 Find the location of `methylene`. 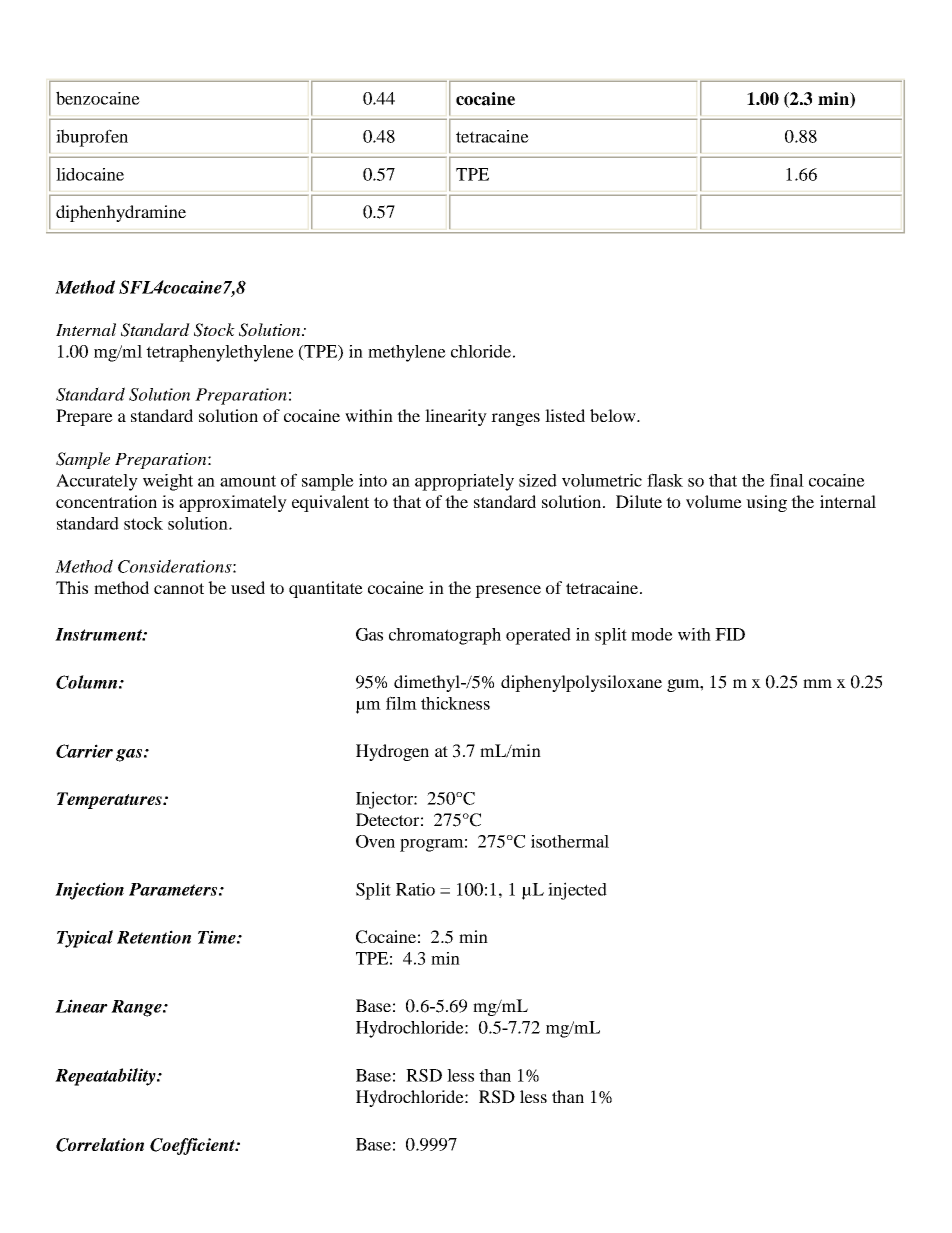

methylene is located at coordinates (407, 353).
